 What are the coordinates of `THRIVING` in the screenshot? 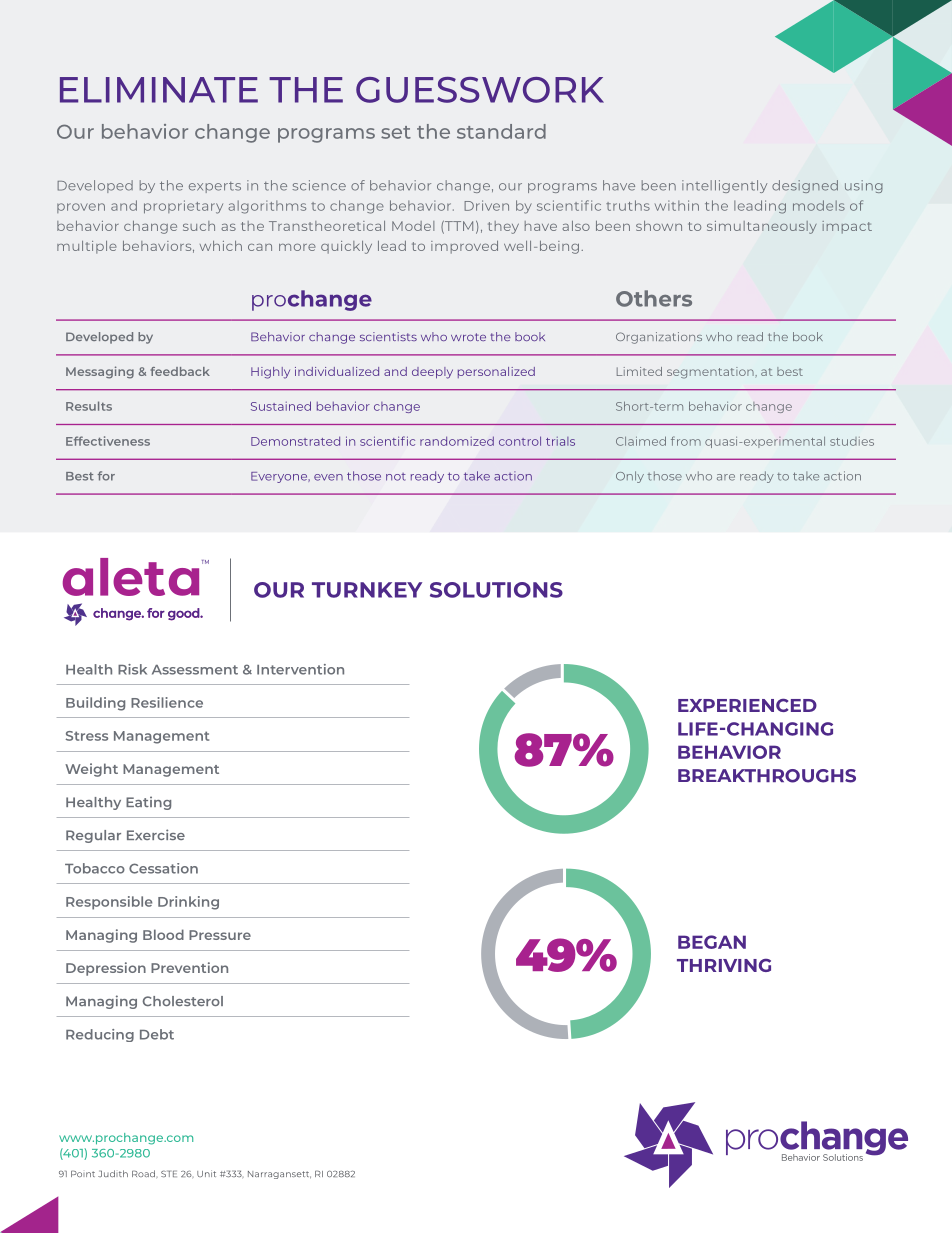 It's located at (724, 965).
